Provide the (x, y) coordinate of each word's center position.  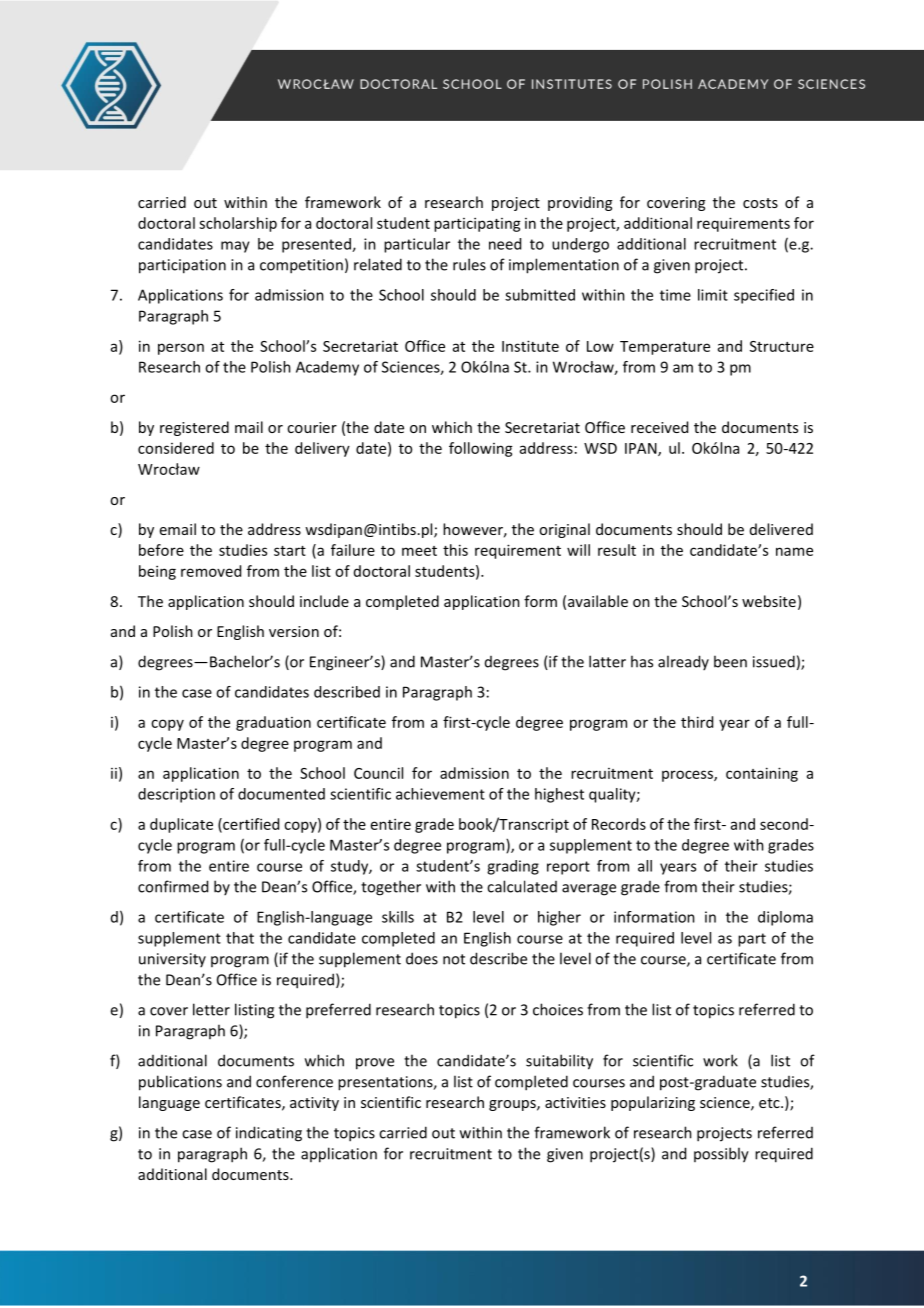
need (505, 244)
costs (760, 203)
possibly (721, 1155)
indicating (269, 1134)
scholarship (238, 224)
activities (575, 1102)
